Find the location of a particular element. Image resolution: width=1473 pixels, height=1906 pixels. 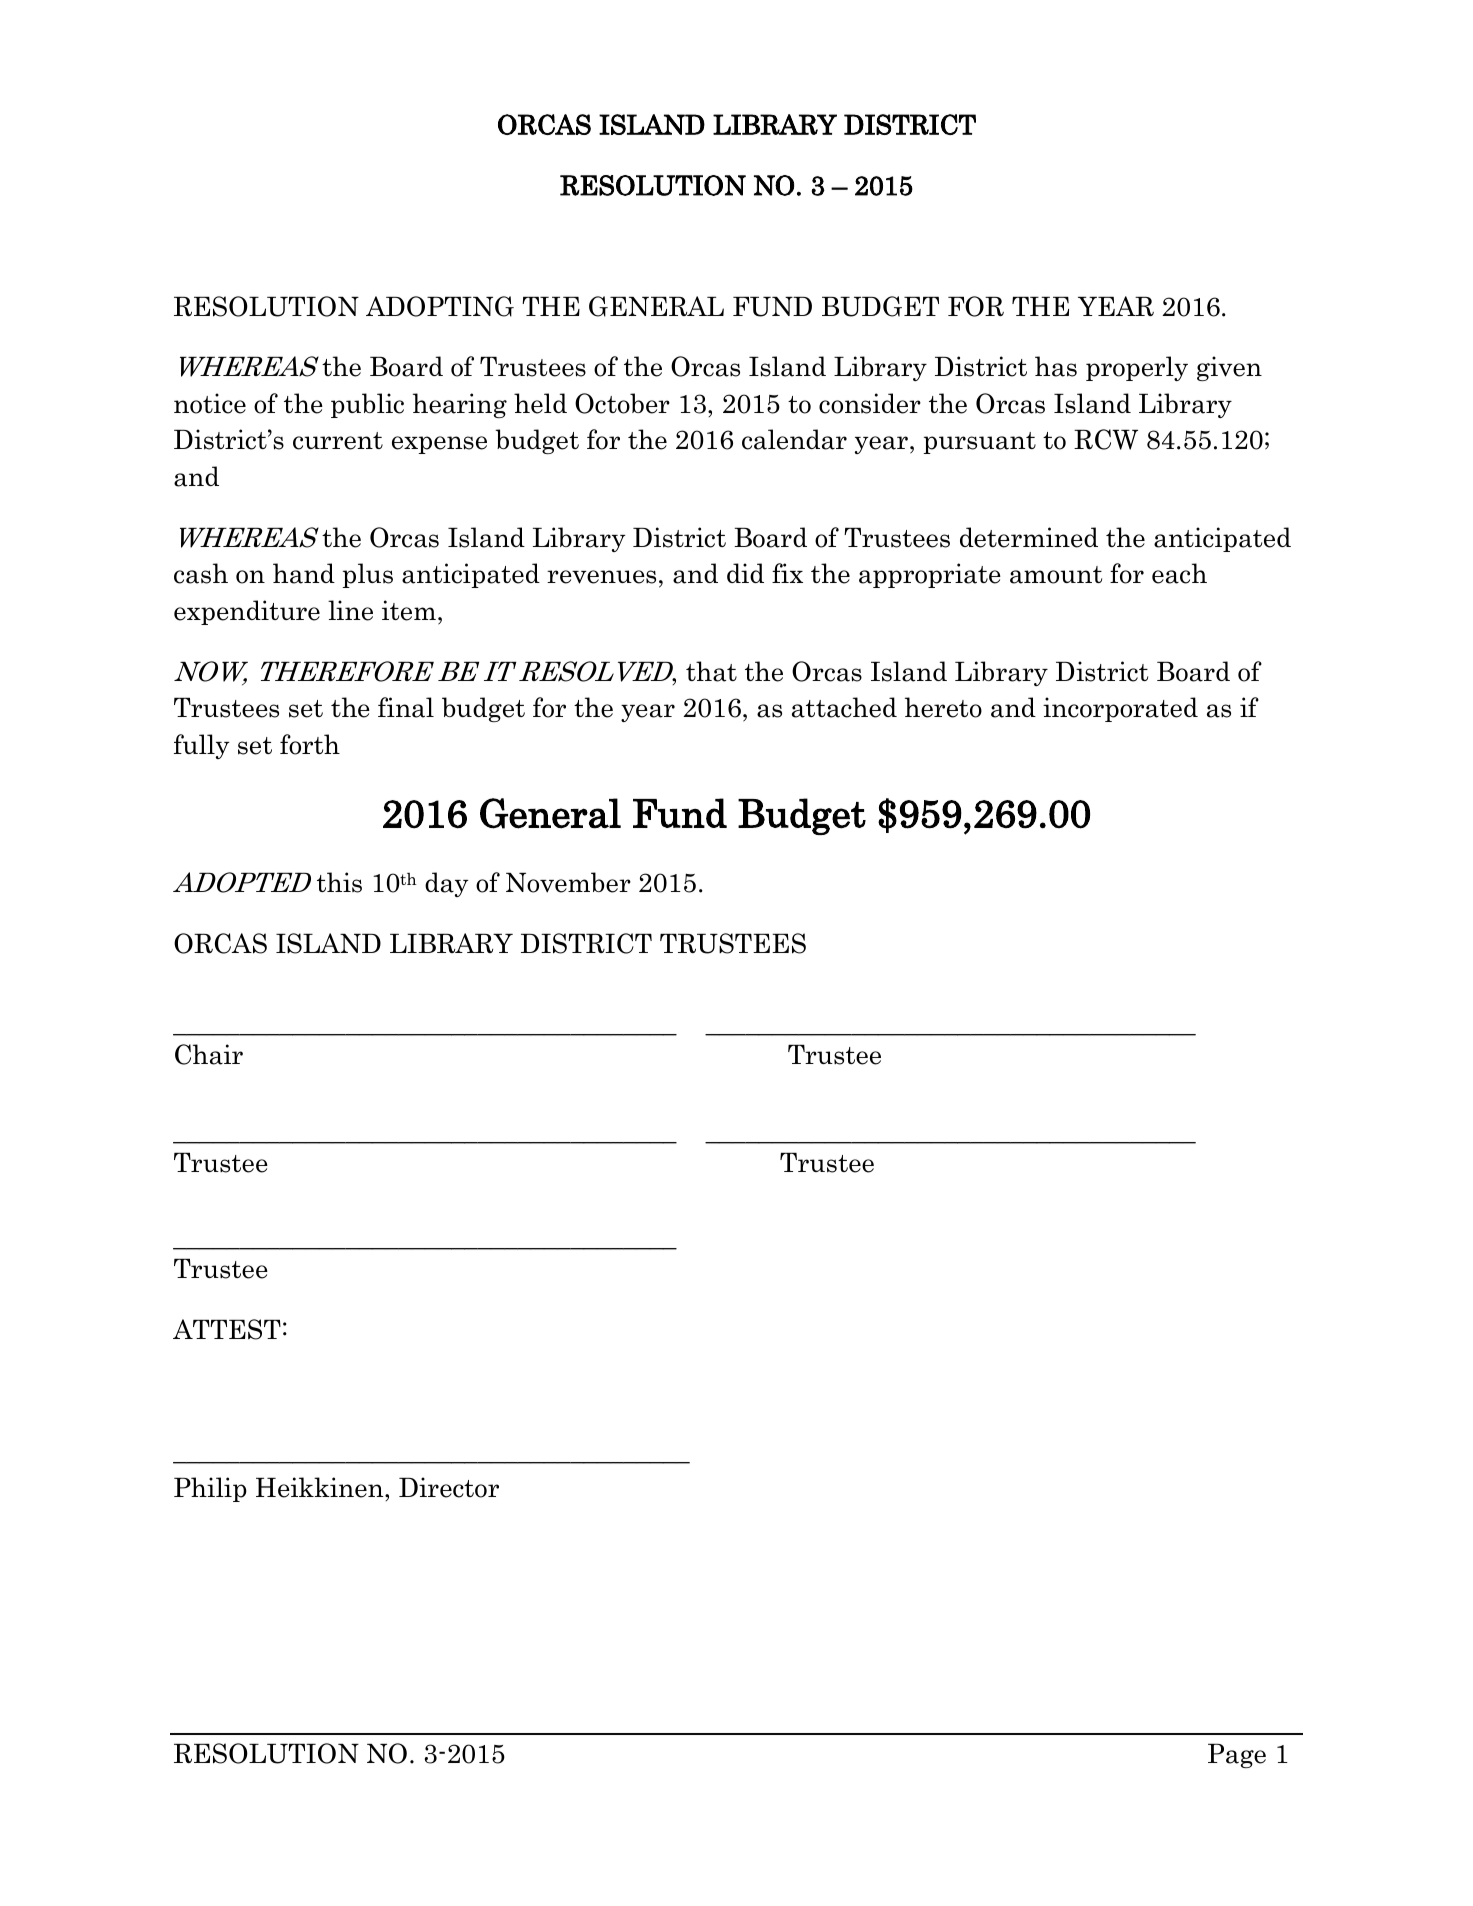

Page is located at coordinates (1237, 1756).
